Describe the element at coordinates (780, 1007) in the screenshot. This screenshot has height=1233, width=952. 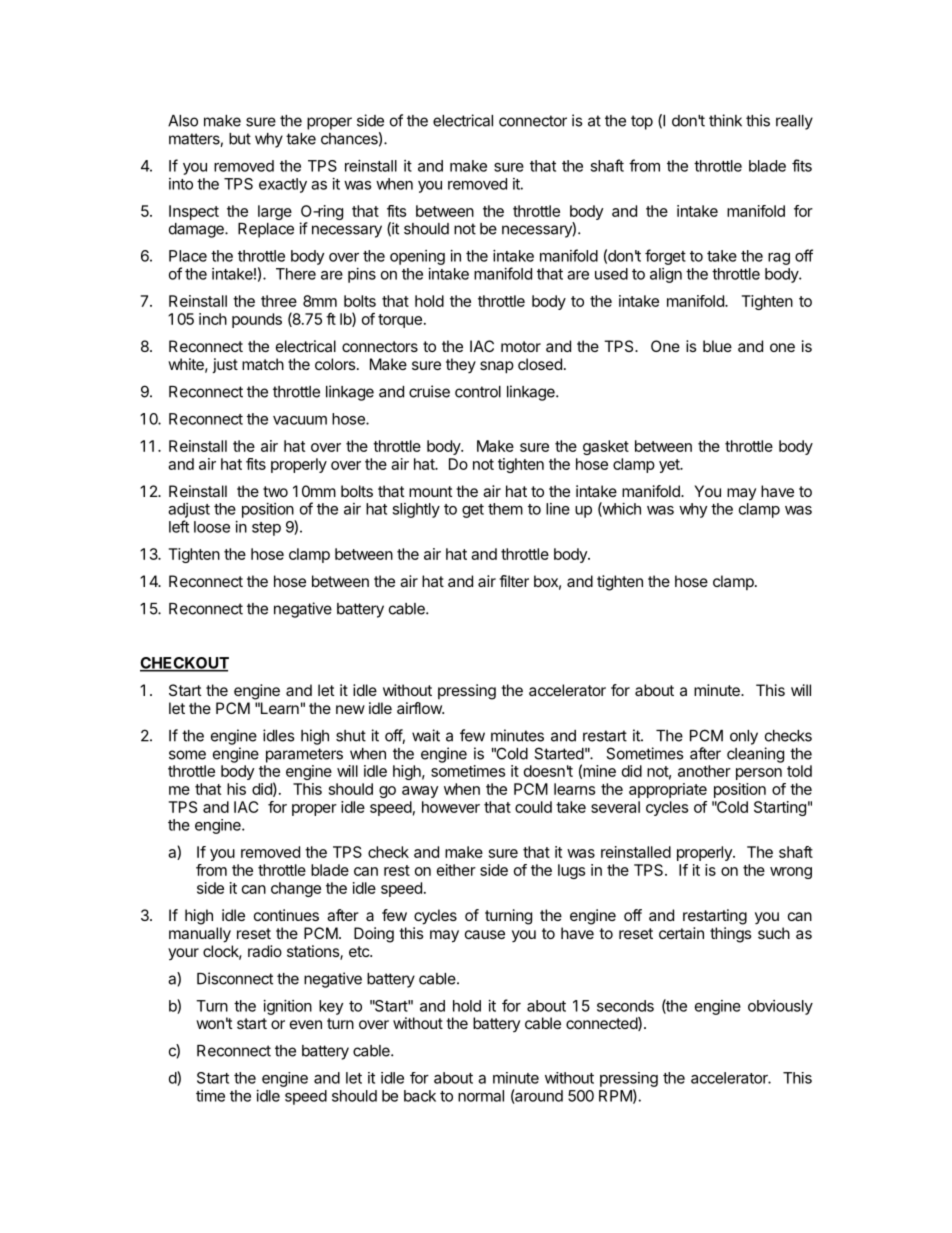
I see `obviously` at that location.
